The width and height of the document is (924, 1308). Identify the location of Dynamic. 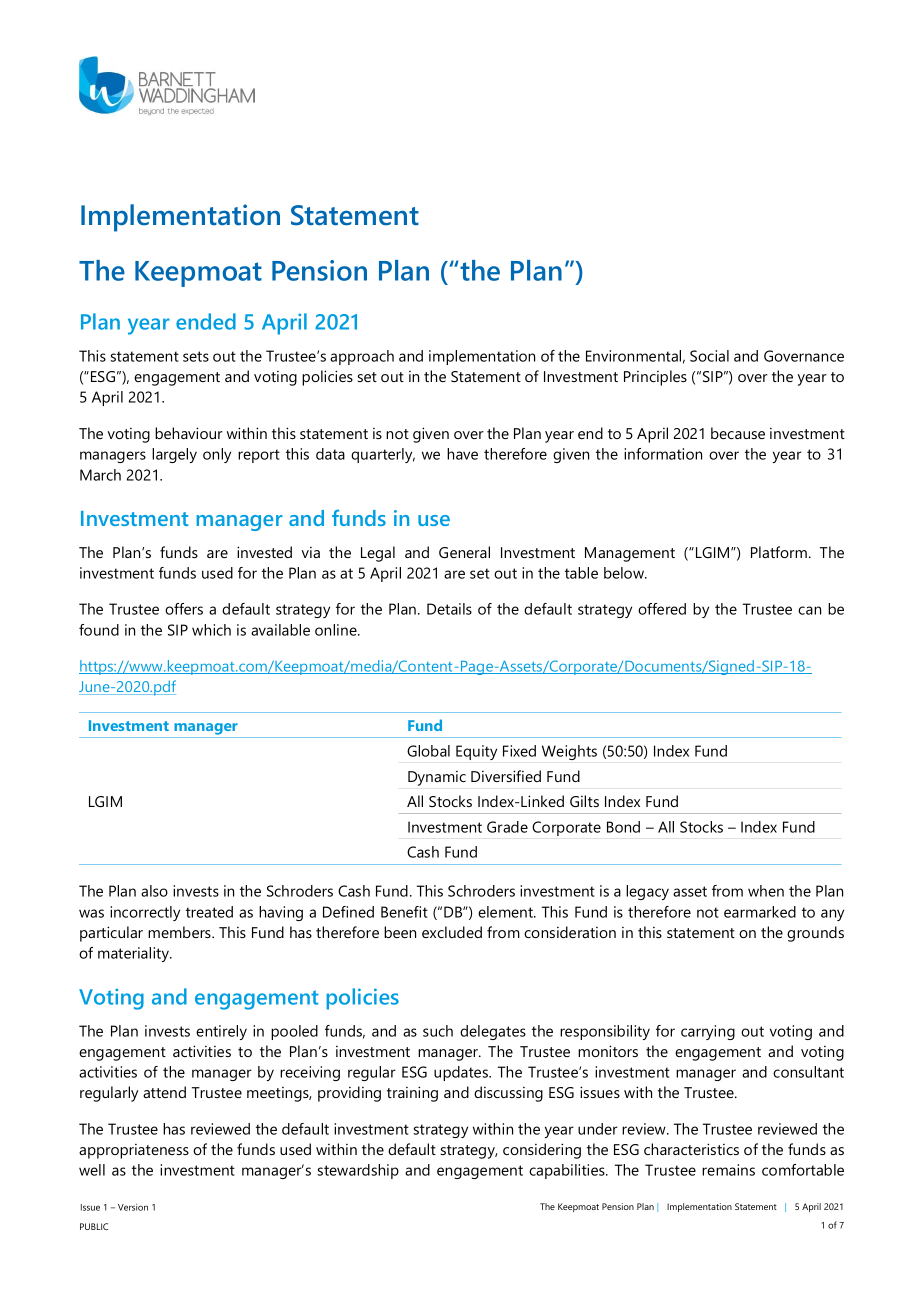
(437, 778).
